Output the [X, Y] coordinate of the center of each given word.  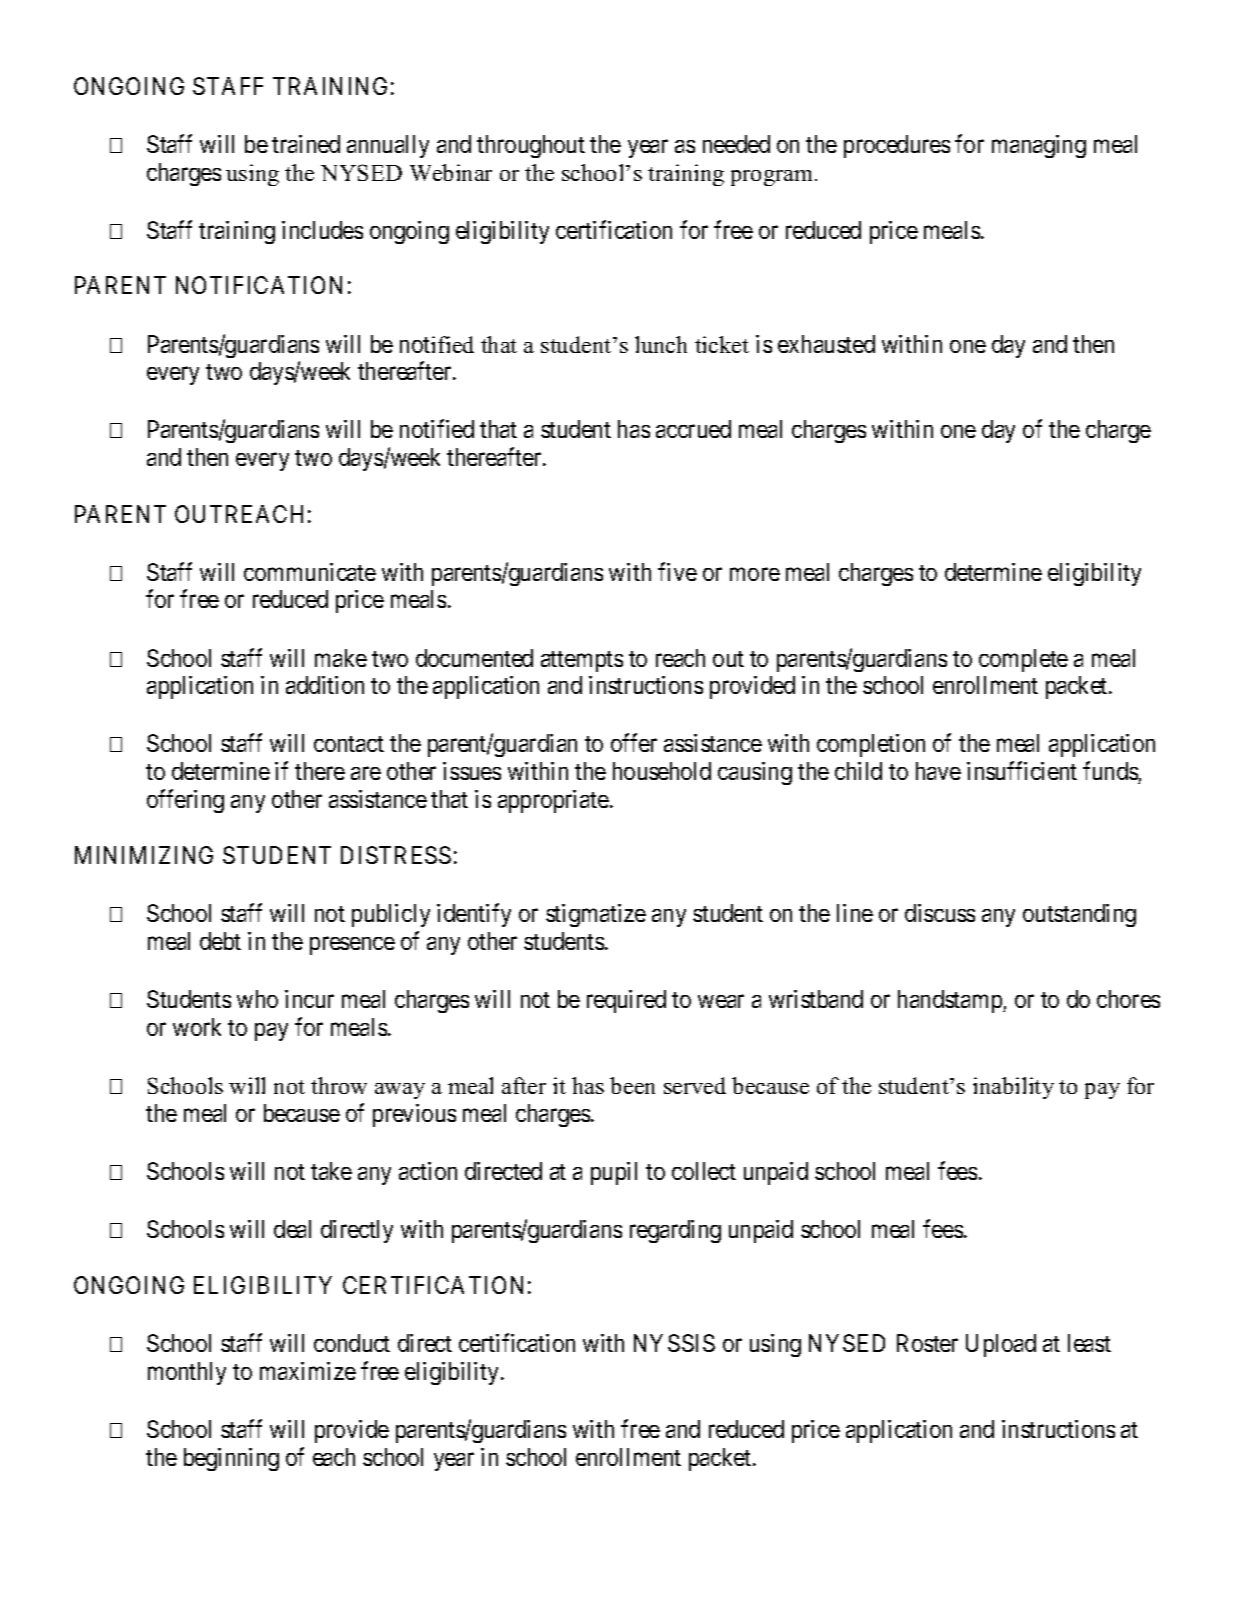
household [662, 771]
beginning [231, 1459]
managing [1039, 146]
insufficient [1022, 771]
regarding [675, 1231]
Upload [1001, 1345]
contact [349, 744]
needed [736, 144]
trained [306, 144]
